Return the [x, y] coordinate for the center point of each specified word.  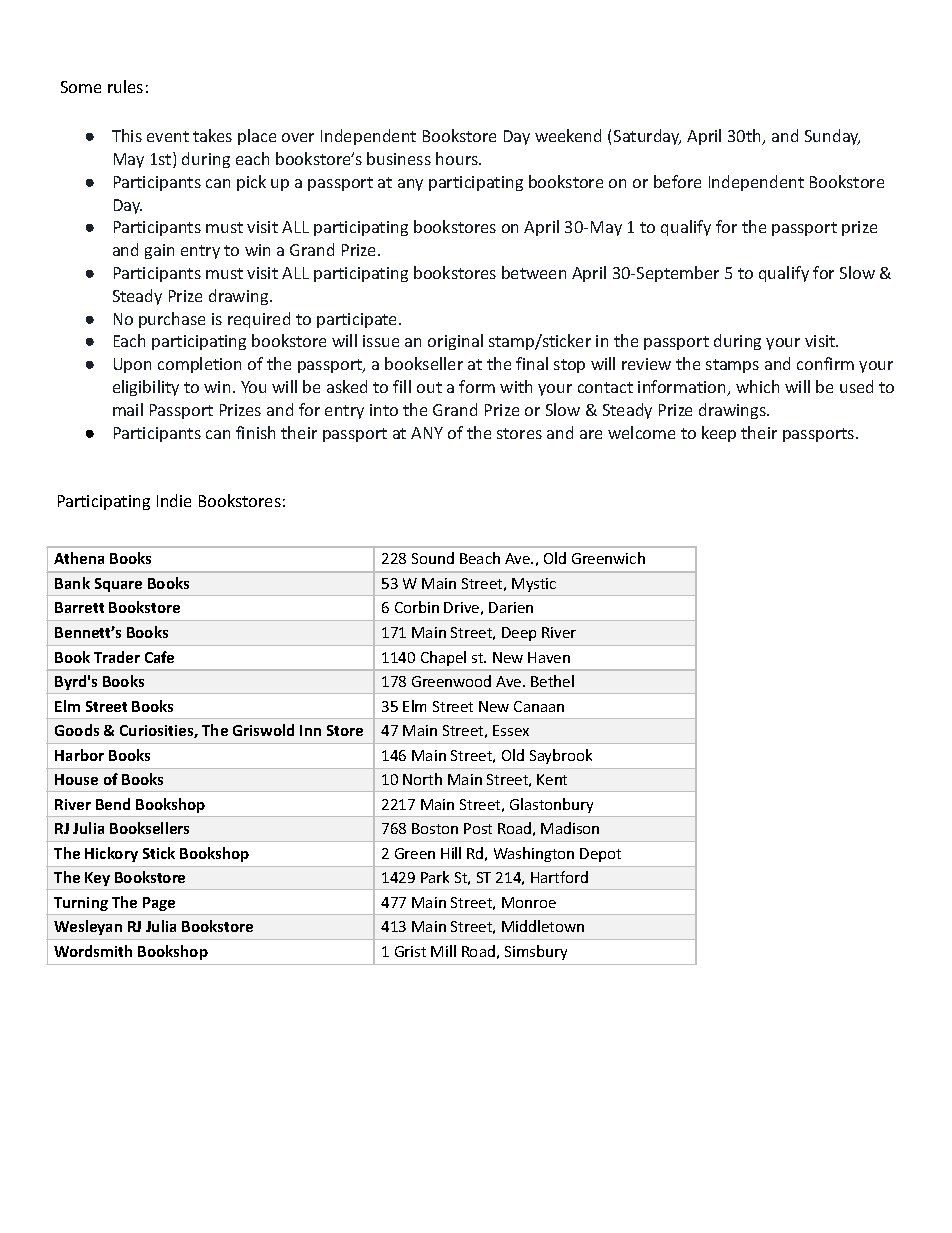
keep [719, 434]
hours [458, 158]
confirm [825, 363]
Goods [77, 730]
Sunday [832, 137]
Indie [174, 500]
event [168, 136]
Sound [433, 558]
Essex [511, 730]
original [455, 342]
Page [159, 904]
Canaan [539, 706]
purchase [172, 320]
